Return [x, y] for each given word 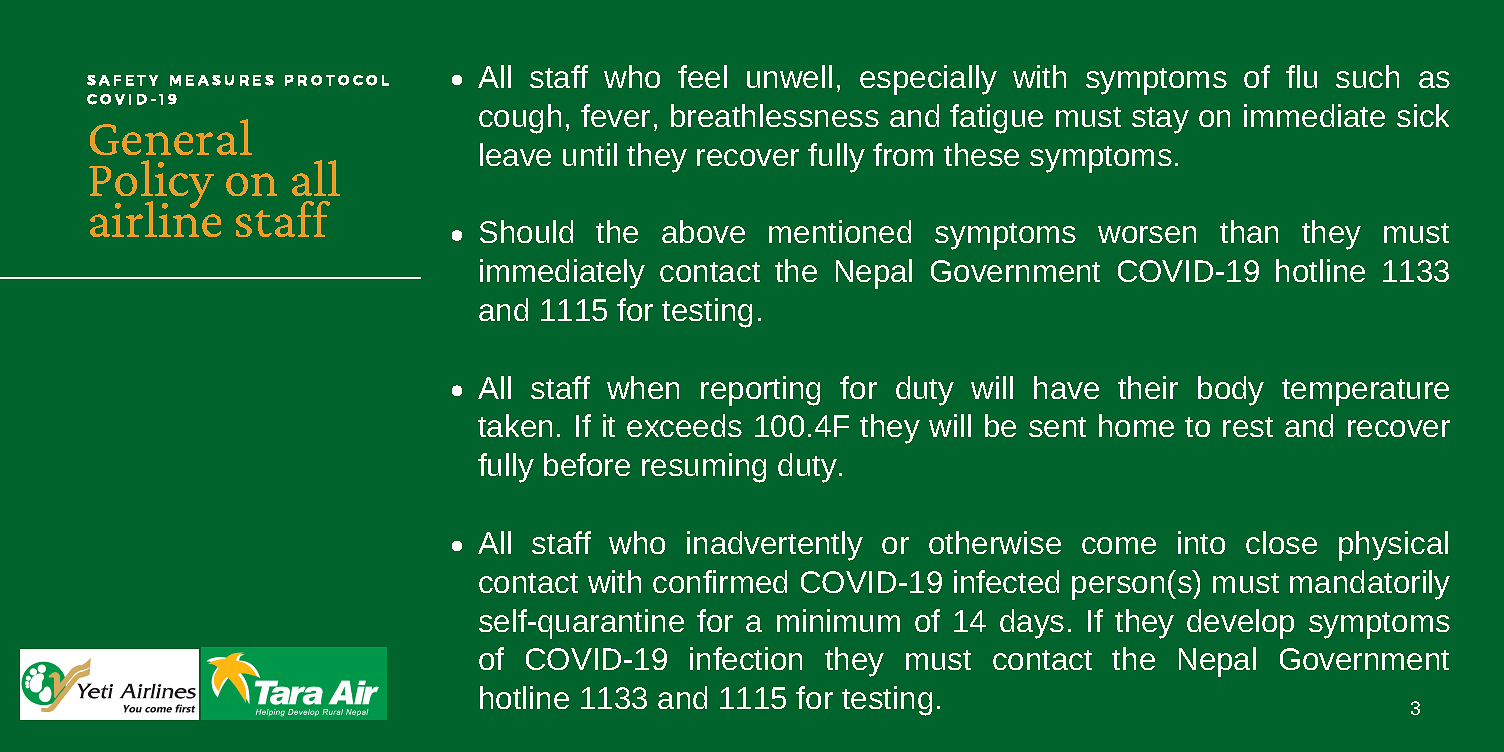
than [1249, 231]
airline [155, 218]
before [587, 464]
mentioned [840, 231]
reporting [760, 391]
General [171, 137]
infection [746, 658]
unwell [789, 76]
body [1231, 391]
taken [515, 425]
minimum [838, 620]
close [1281, 542]
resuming [704, 468]
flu [1301, 76]
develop [1240, 624]
